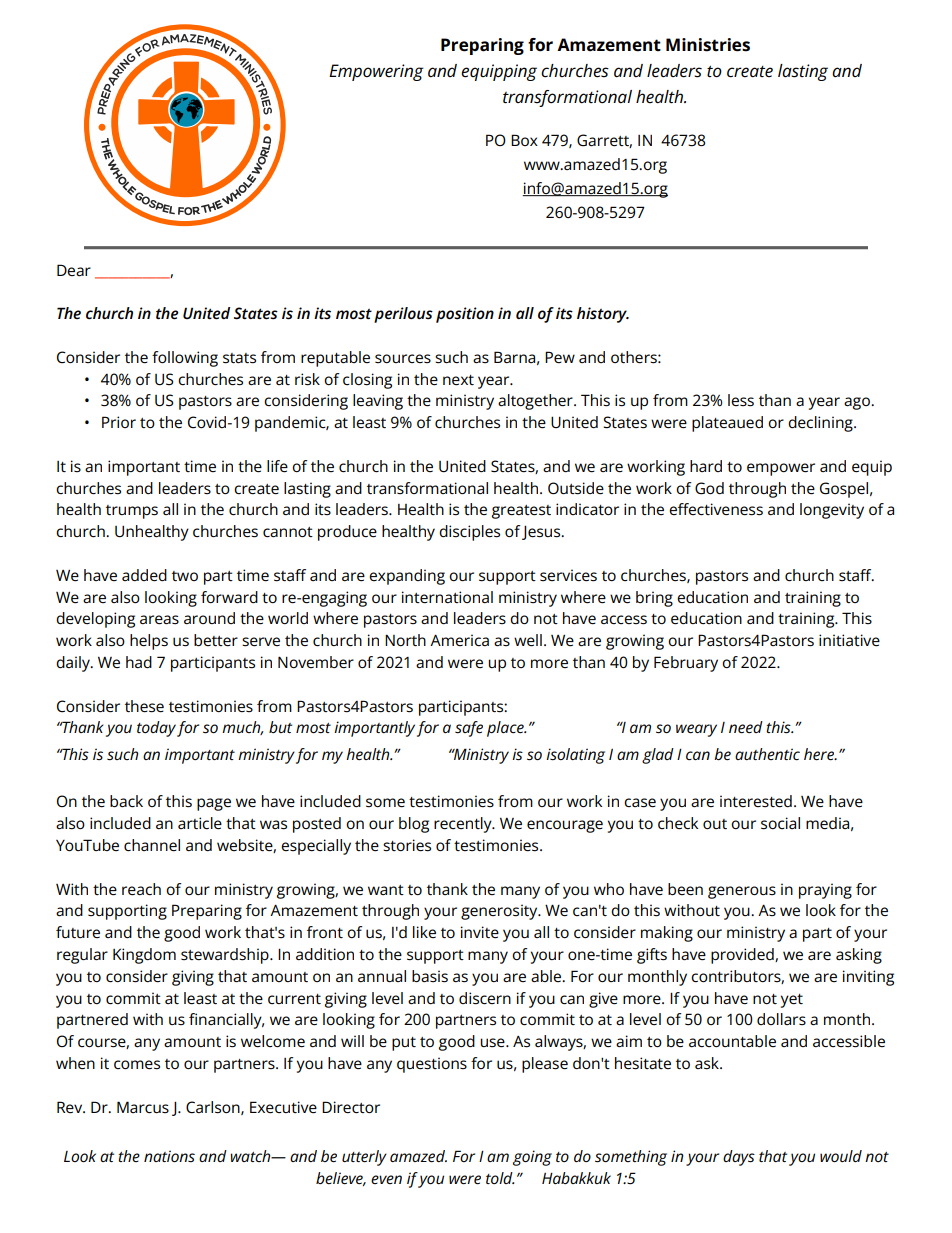  What do you see at coordinates (126, 801) in the page?
I see `back` at bounding box center [126, 801].
